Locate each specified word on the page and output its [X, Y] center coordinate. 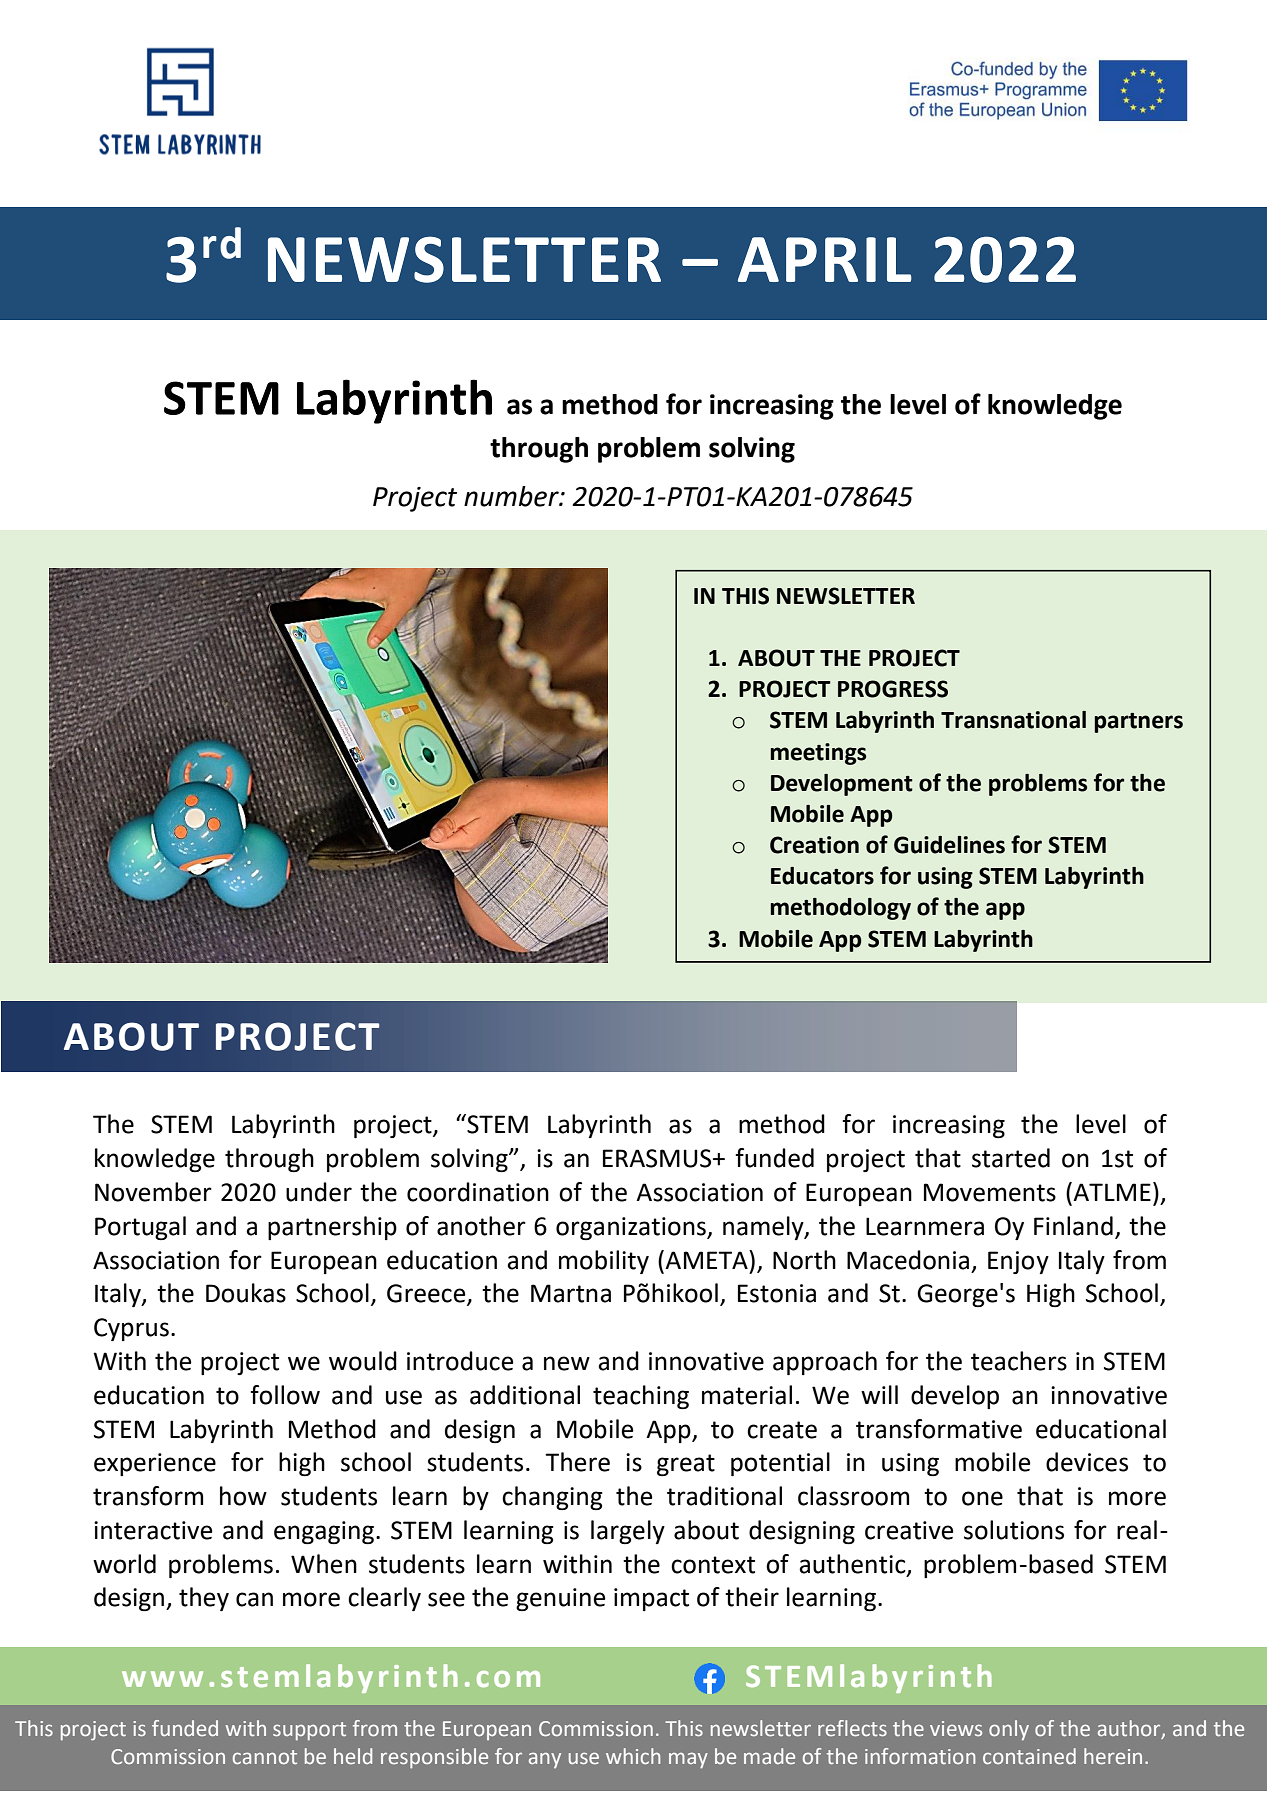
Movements [990, 1192]
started [1011, 1158]
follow [285, 1395]
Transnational [1013, 720]
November [153, 1192]
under [319, 1192]
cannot [265, 1757]
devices [1087, 1462]
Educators [822, 876]
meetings [818, 754]
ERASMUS [658, 1158]
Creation [814, 845]
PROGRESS [893, 689]
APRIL [825, 259]
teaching [641, 1397]
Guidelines [949, 845]
